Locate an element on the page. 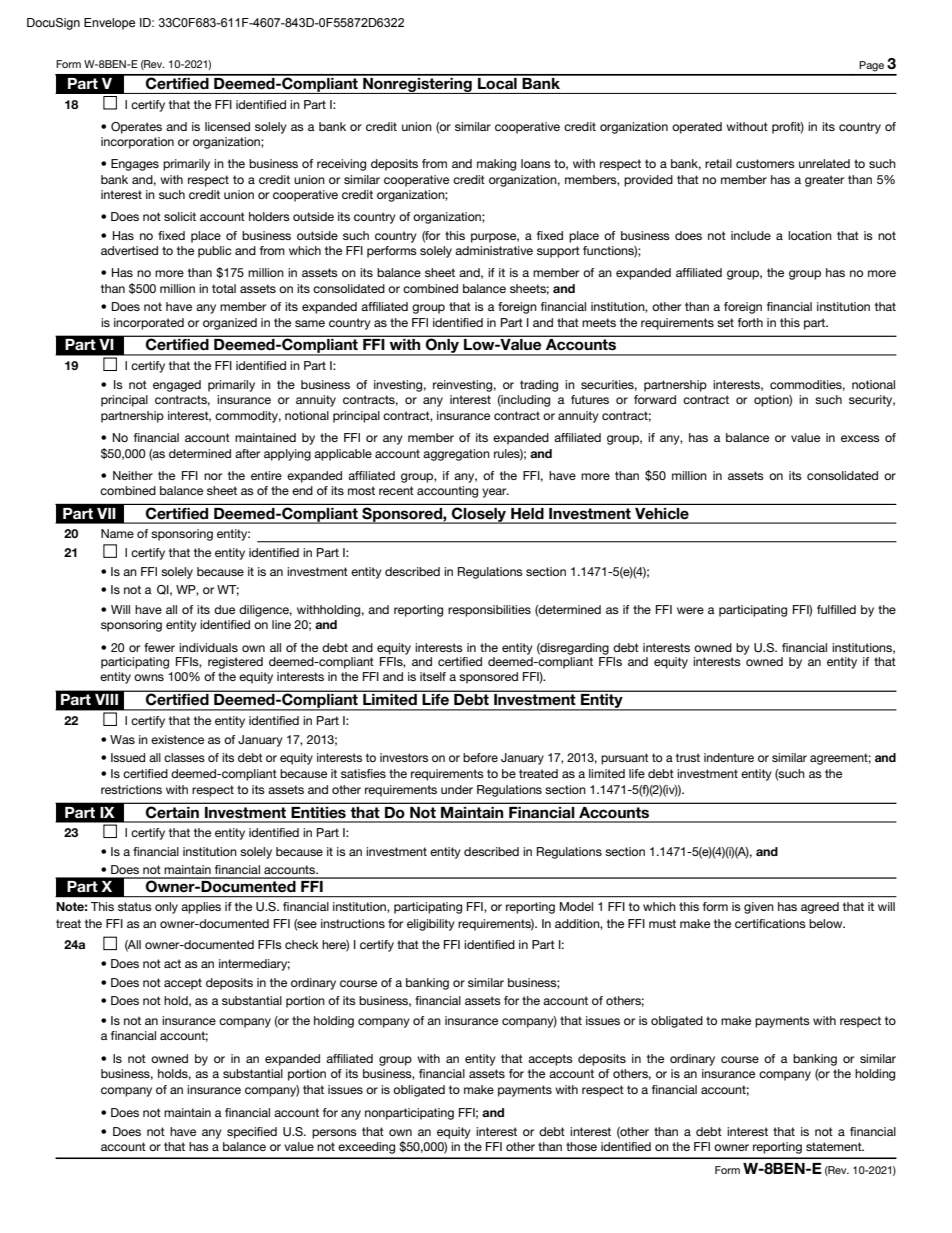 This page has width=952, height=1233. indenture is located at coordinates (729, 757).
